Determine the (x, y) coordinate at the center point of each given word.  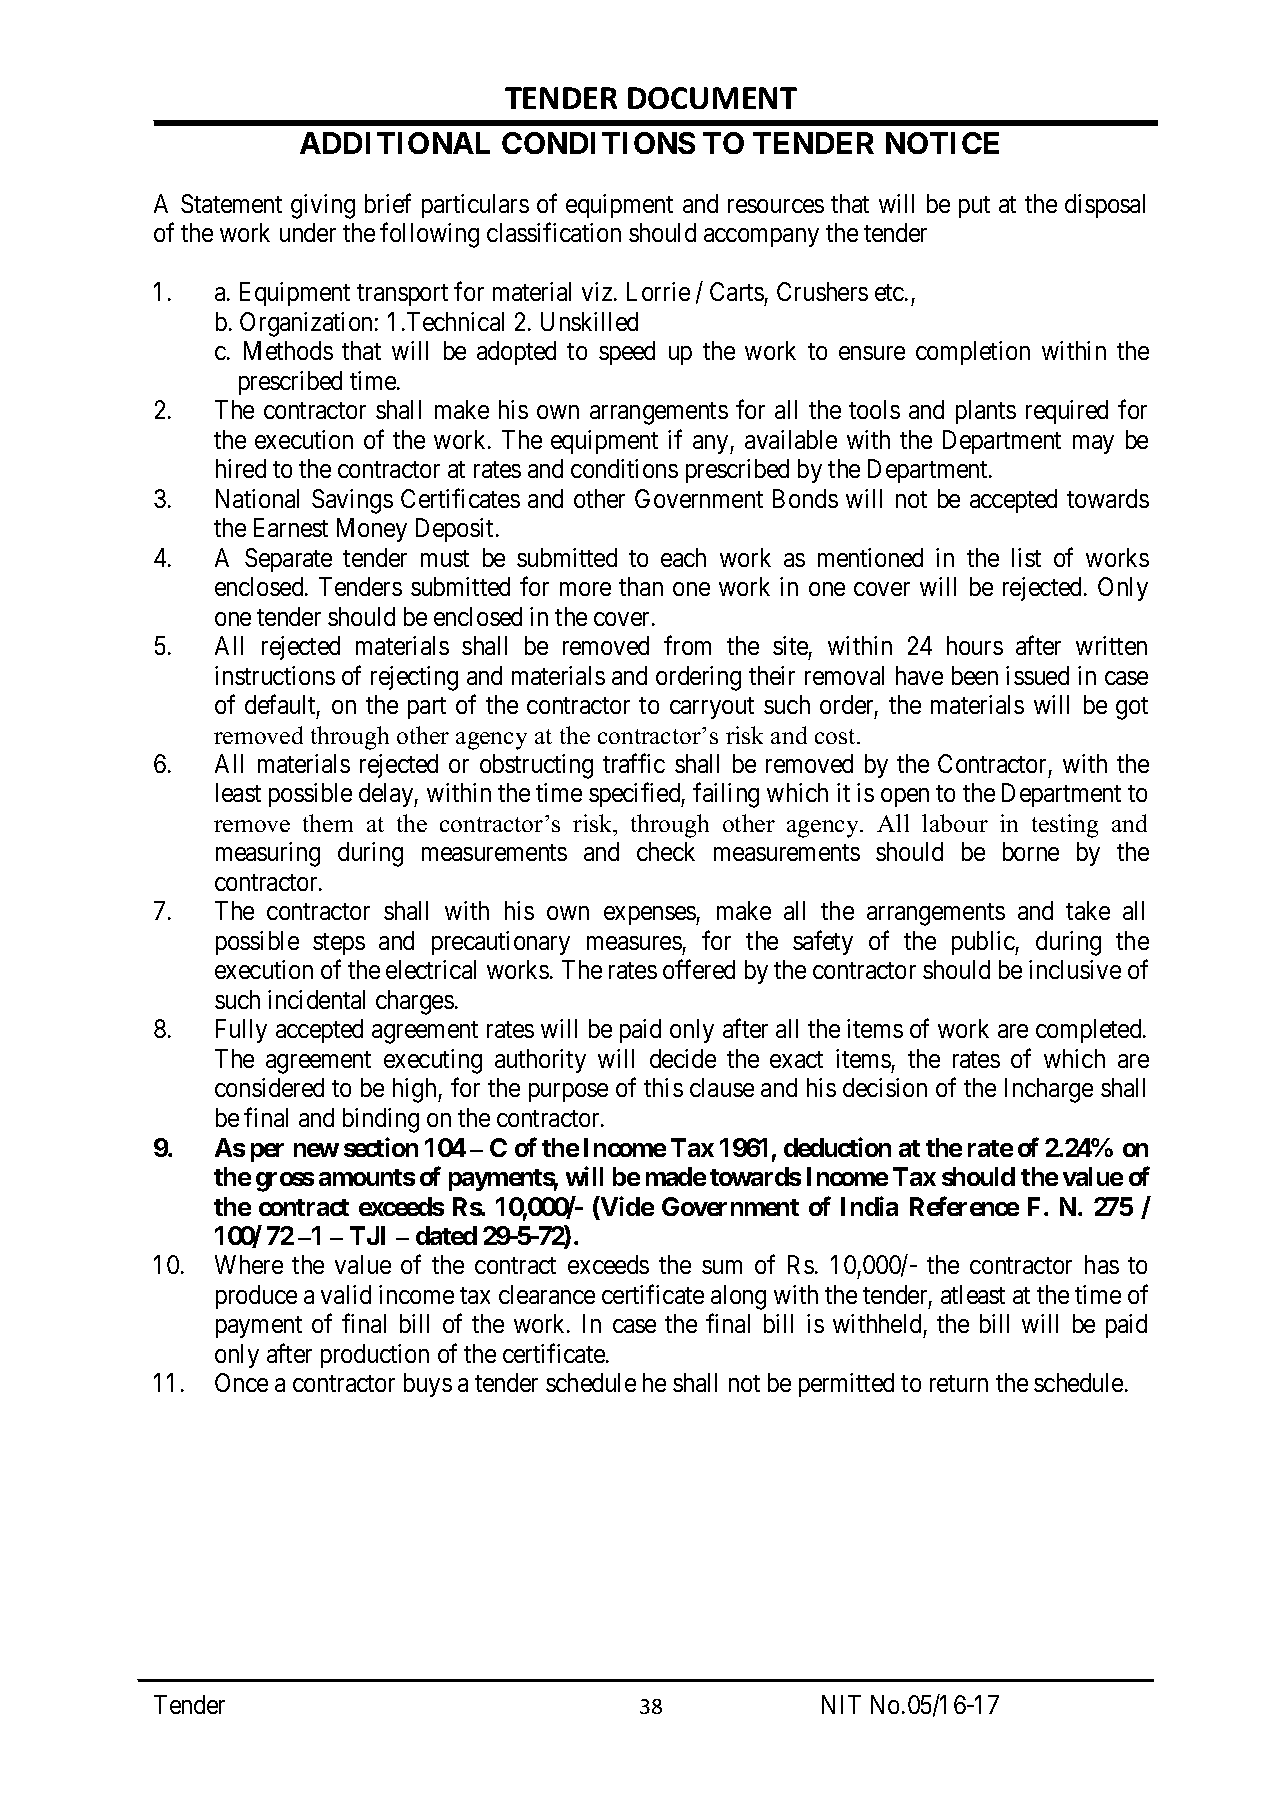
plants (986, 412)
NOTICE (942, 143)
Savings (352, 501)
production (375, 1356)
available (791, 439)
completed (1090, 1031)
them (328, 823)
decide (683, 1058)
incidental (316, 999)
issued (1037, 675)
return (959, 1383)
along (738, 1297)
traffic (634, 763)
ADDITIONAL (395, 143)
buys (428, 1385)
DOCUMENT (712, 98)
